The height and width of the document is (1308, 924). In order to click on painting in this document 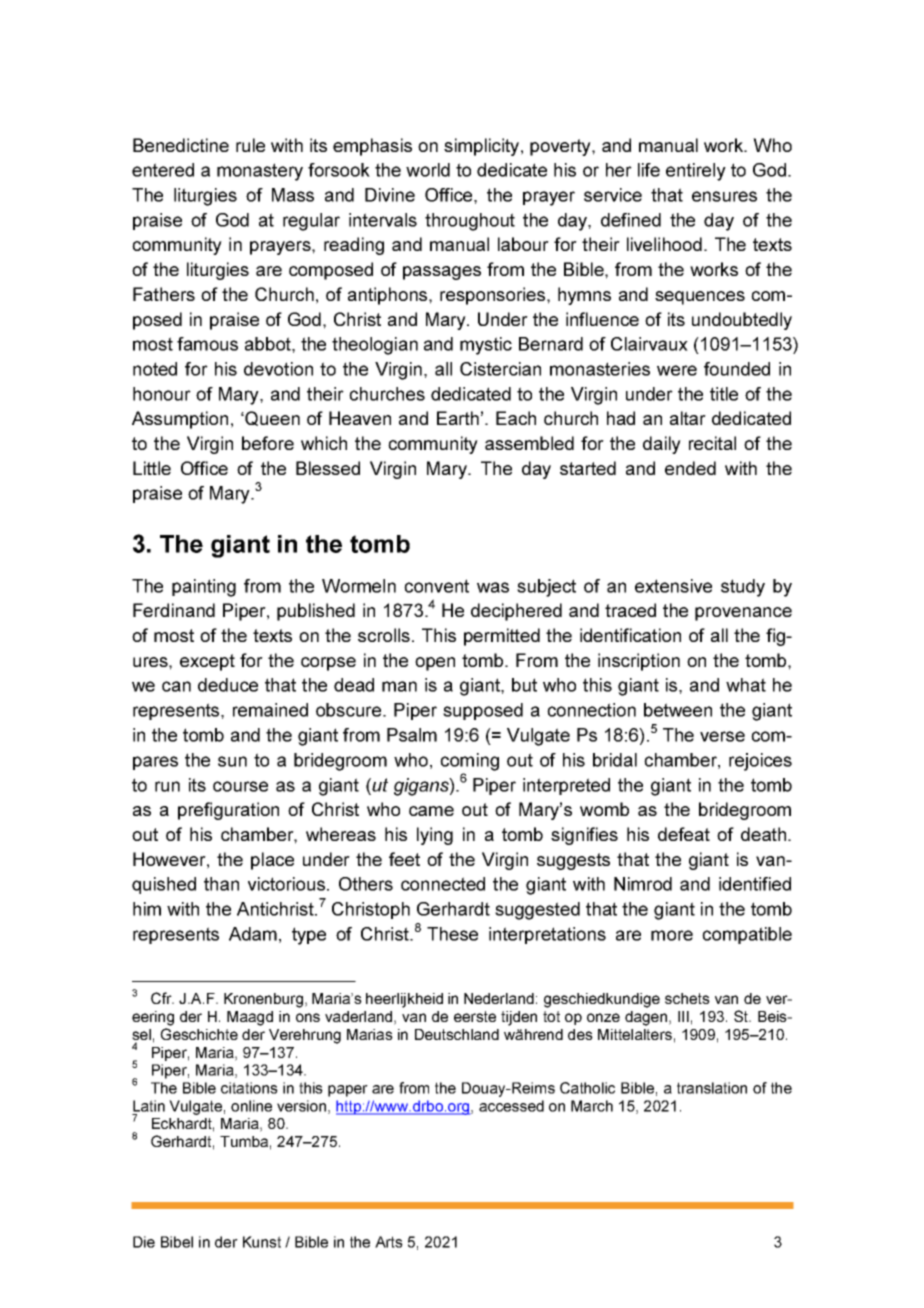, I will do `click(204, 588)`.
